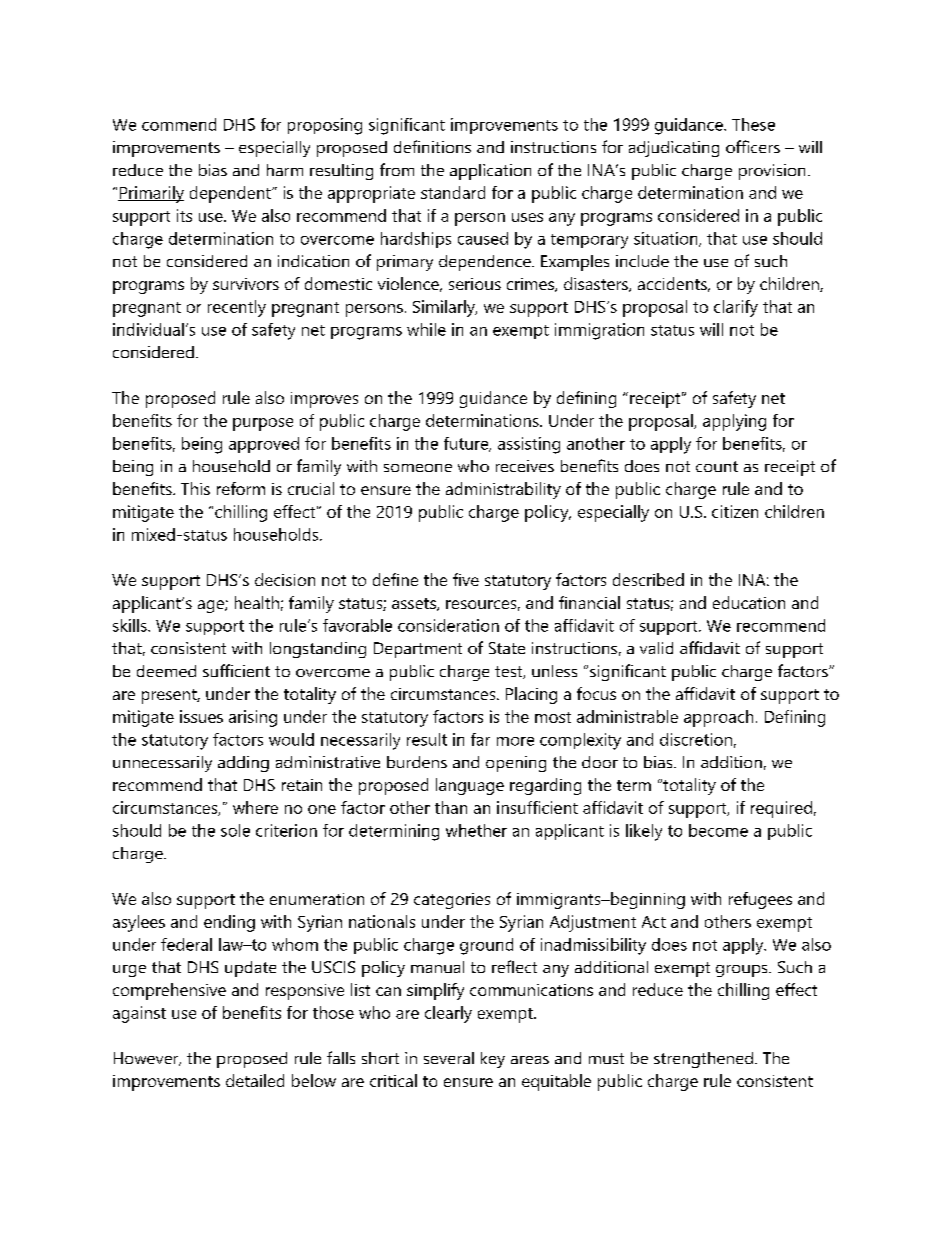 The width and height of the screenshot is (952, 1233). What do you see at coordinates (448, 625) in the screenshot?
I see `consideration` at bounding box center [448, 625].
